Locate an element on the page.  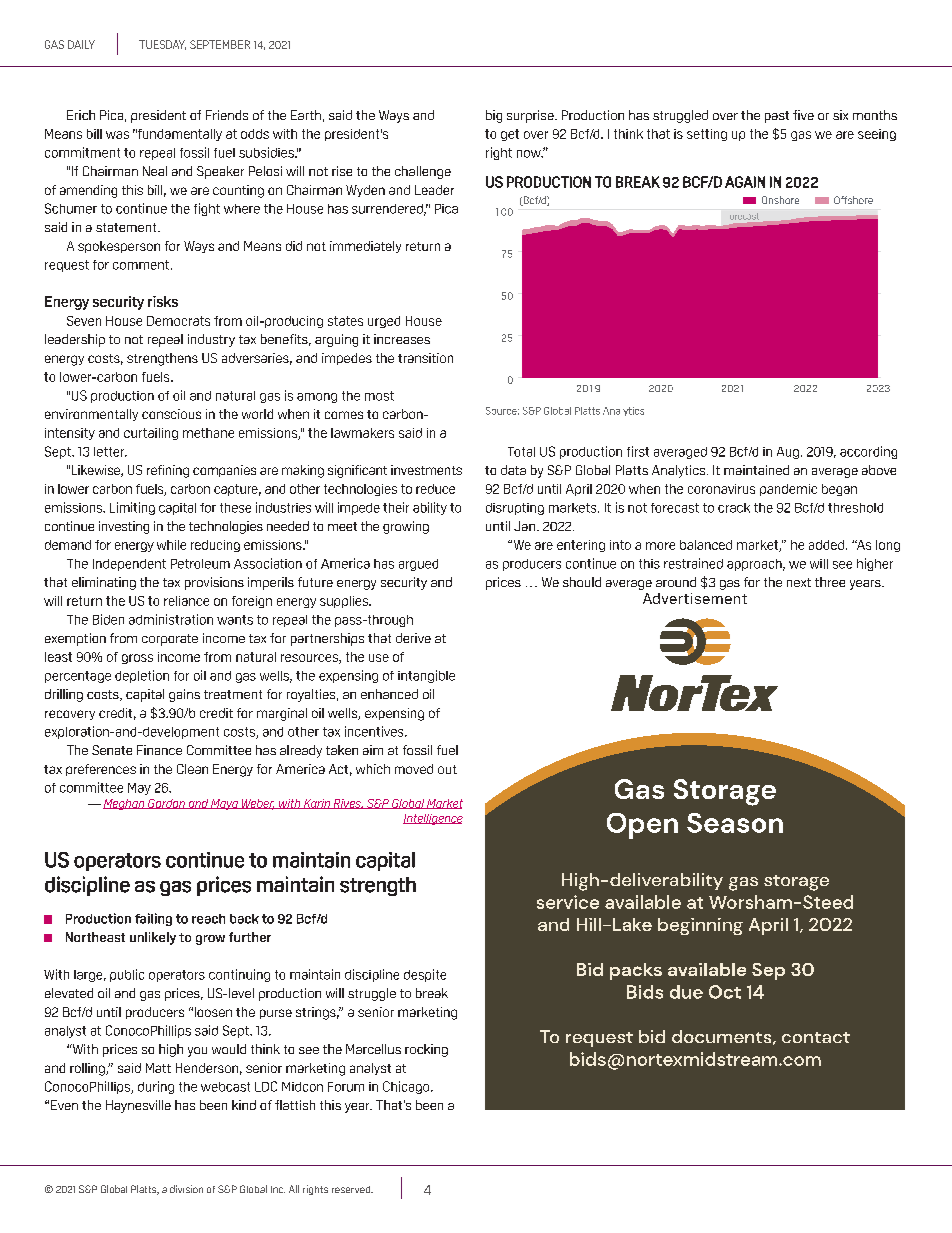
five is located at coordinates (803, 115).
